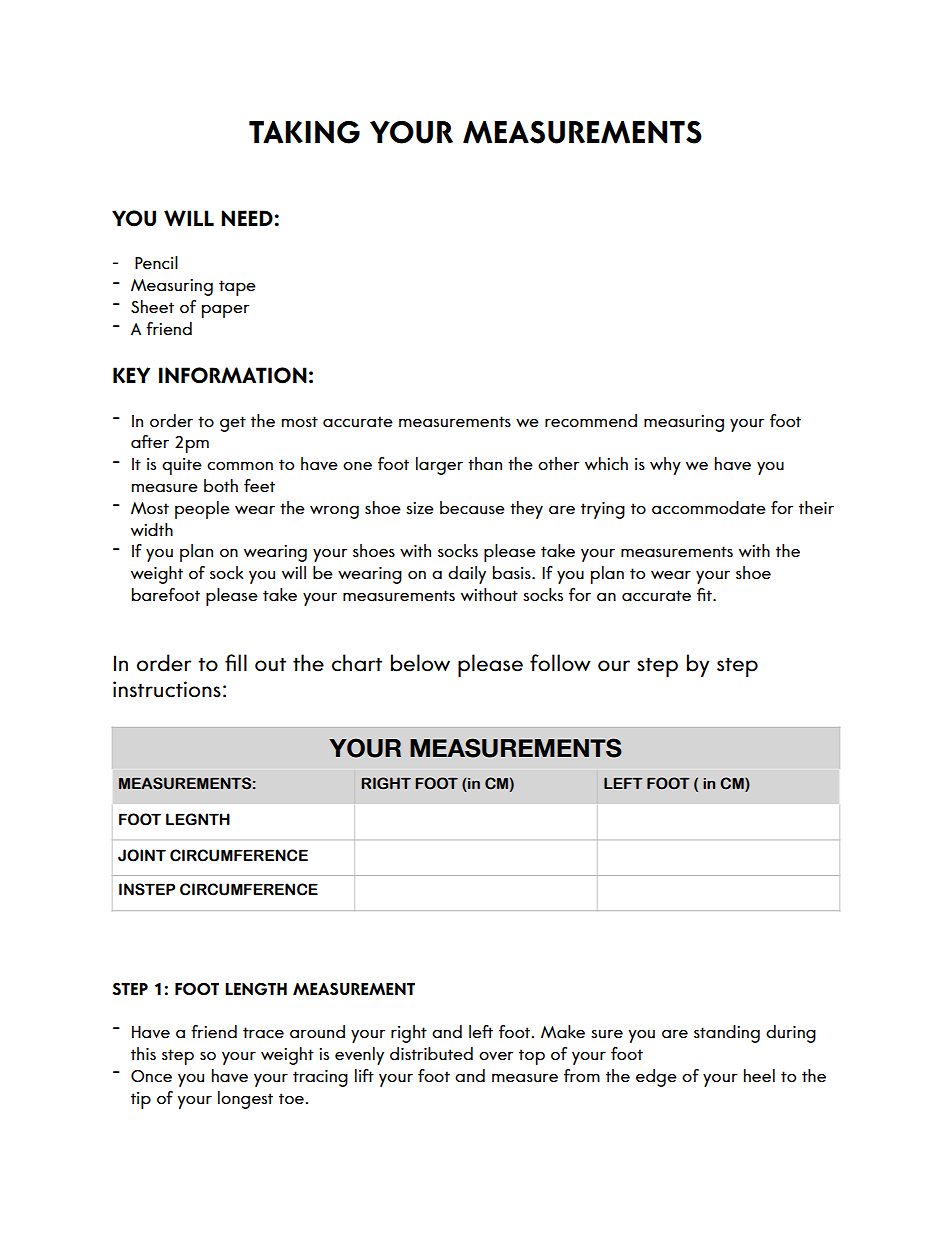  I want to click on instructions, so click(167, 689).
